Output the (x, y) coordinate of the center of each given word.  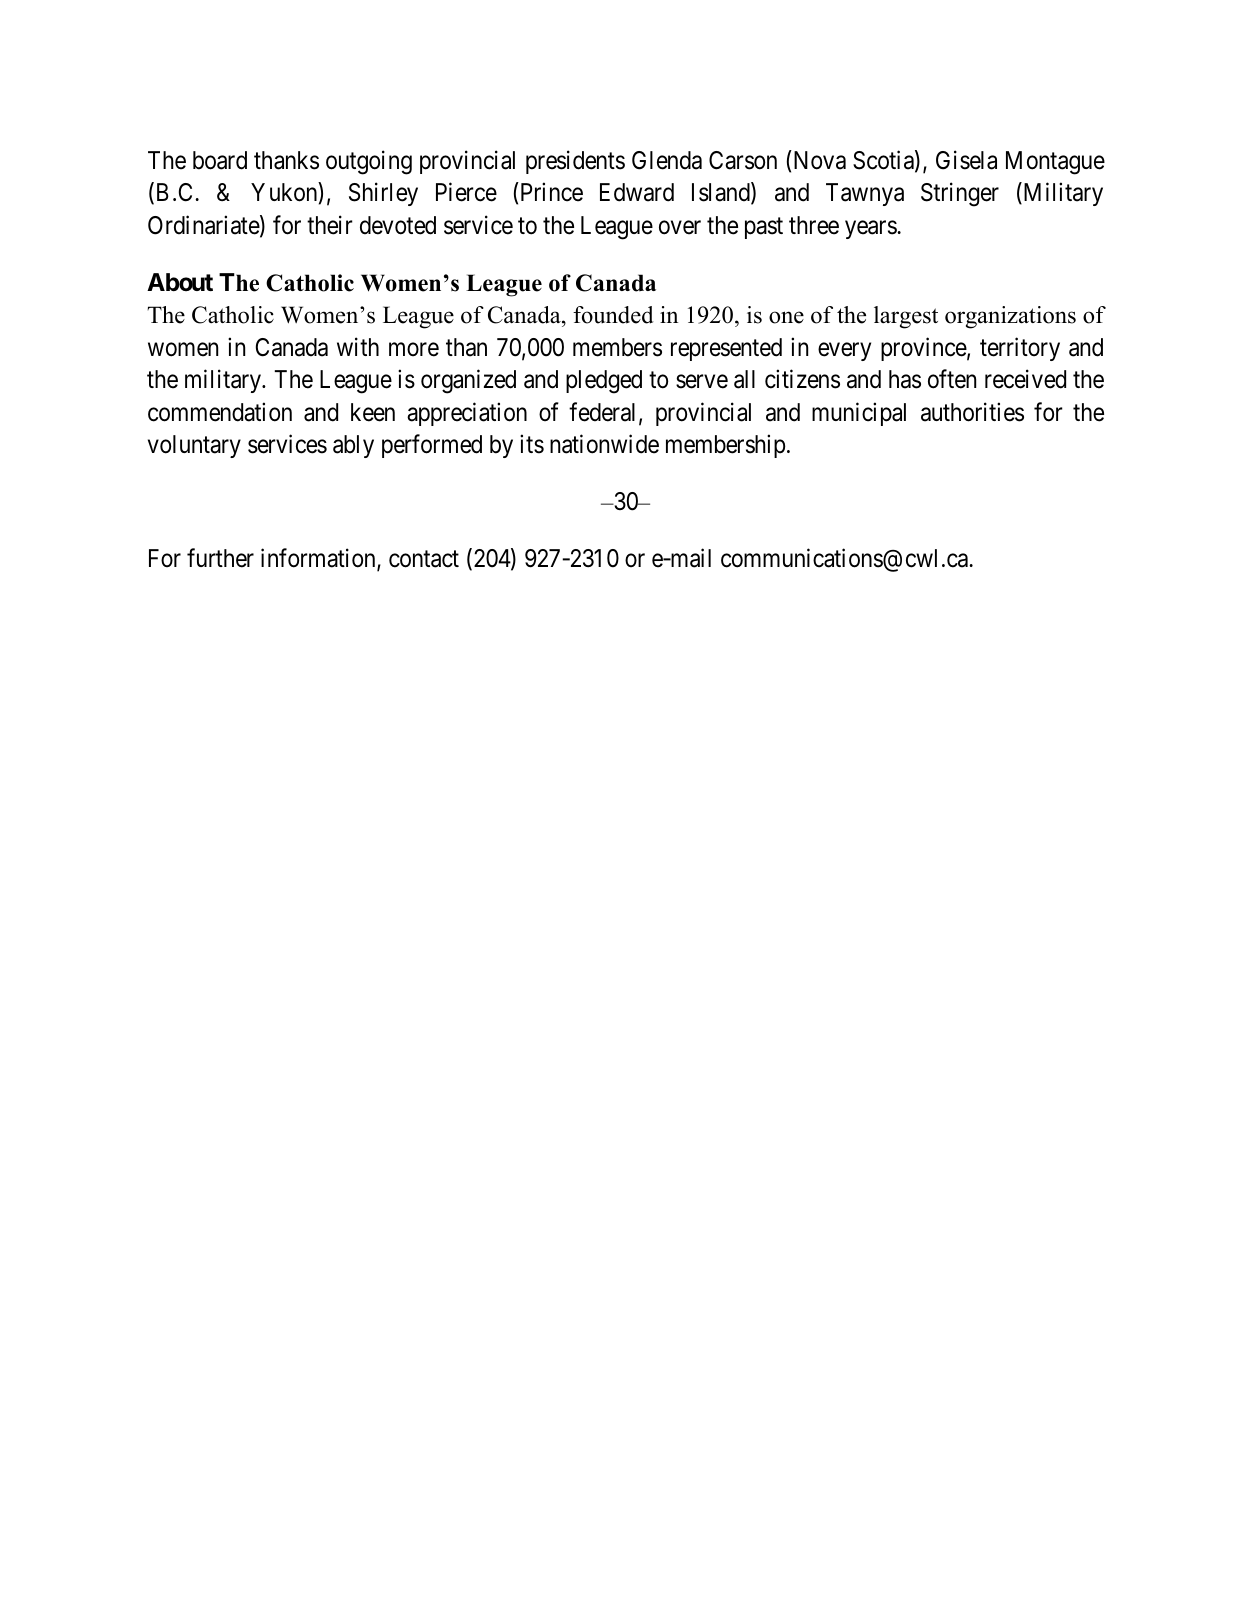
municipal (859, 414)
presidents (575, 162)
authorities (972, 412)
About (180, 282)
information (319, 559)
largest (906, 317)
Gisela (966, 160)
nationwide (604, 444)
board (220, 160)
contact (424, 559)
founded (613, 315)
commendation (220, 412)
